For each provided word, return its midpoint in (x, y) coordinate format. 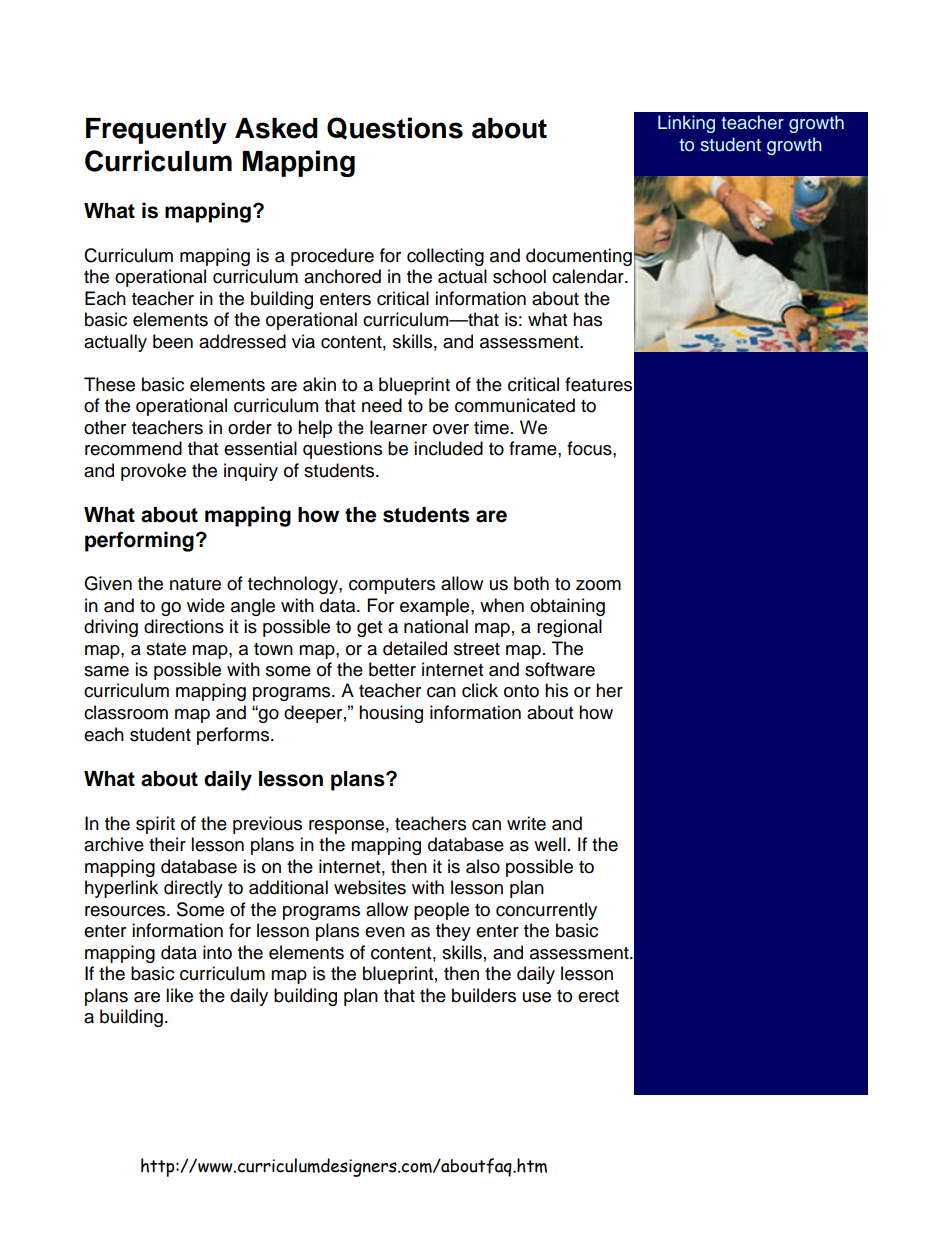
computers (392, 586)
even (385, 932)
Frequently (156, 131)
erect (598, 996)
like (179, 995)
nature (195, 584)
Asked (276, 128)
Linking (686, 124)
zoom (598, 585)
